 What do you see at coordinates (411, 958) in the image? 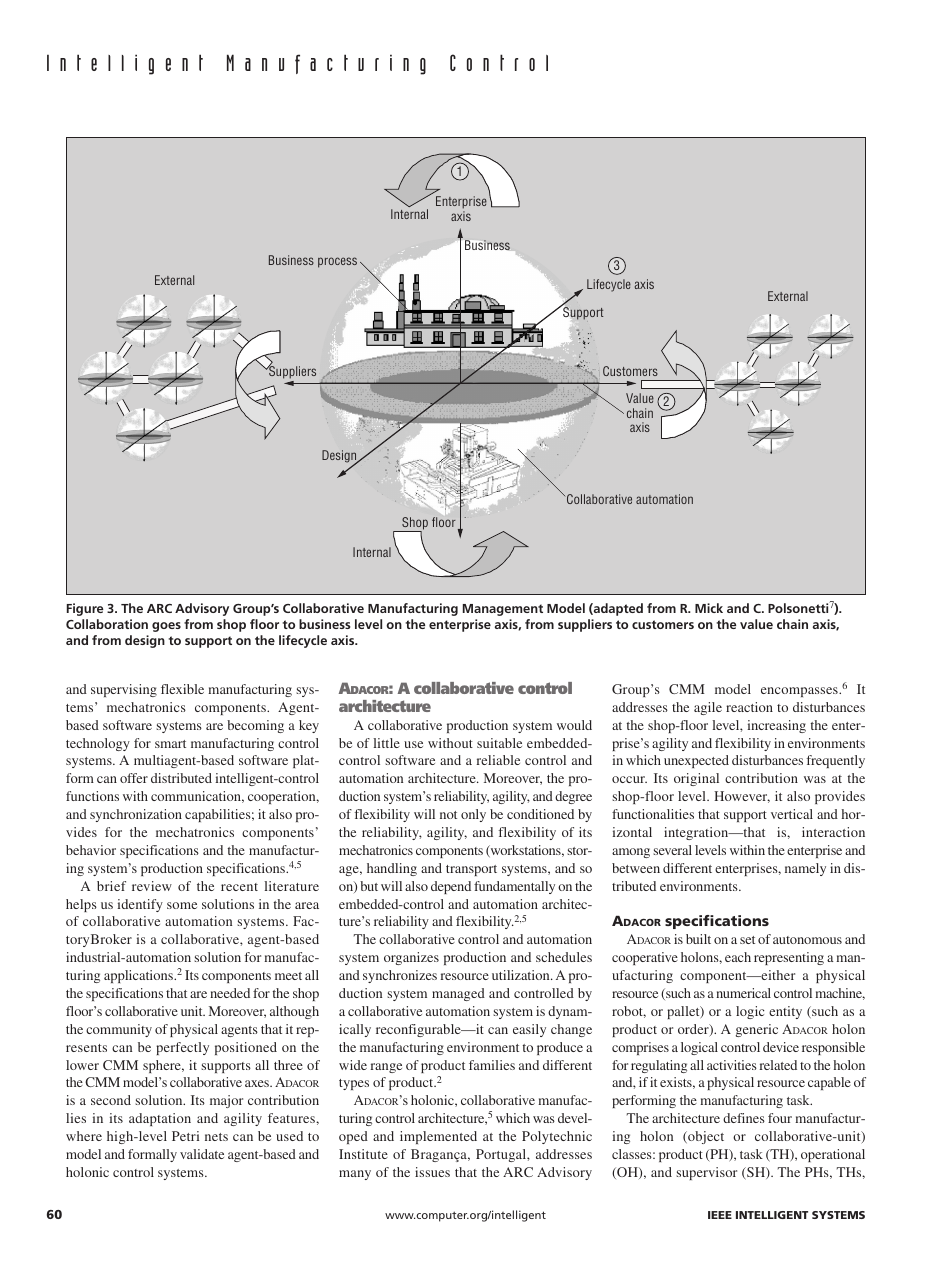
I see `organizes` at bounding box center [411, 958].
